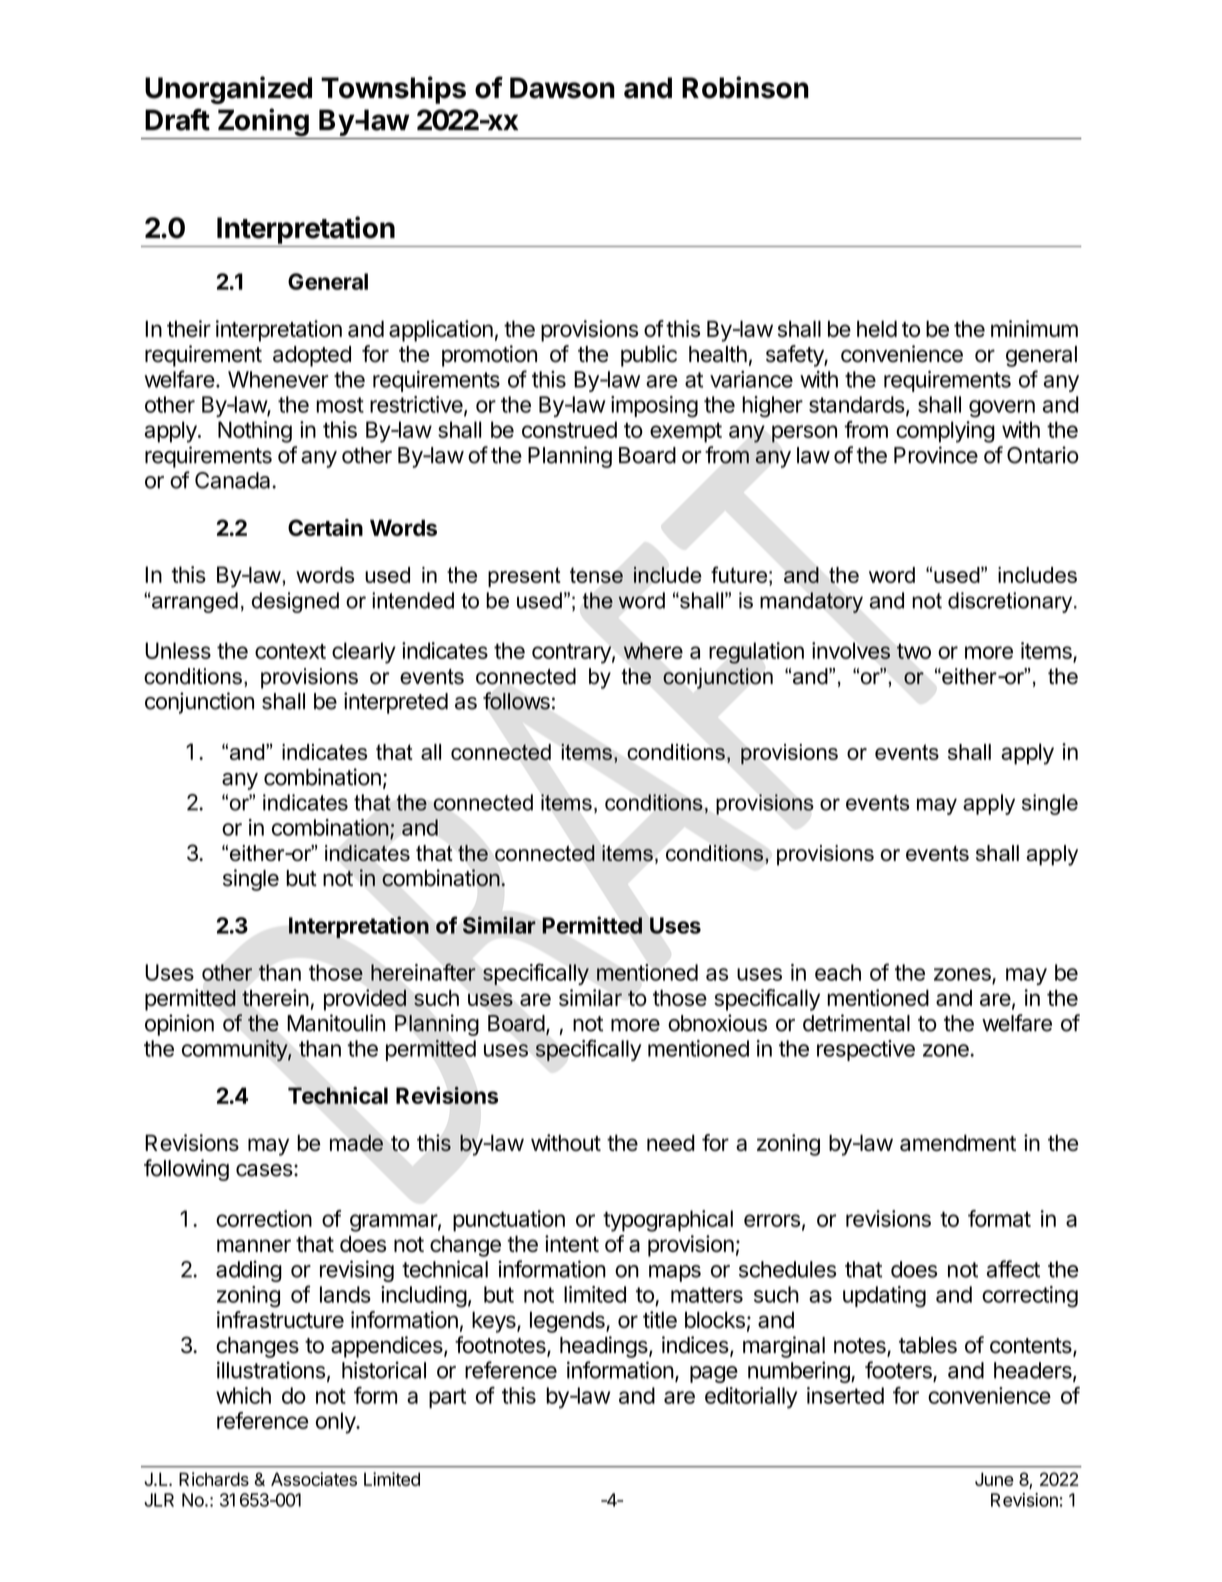 Image resolution: width=1222 pixels, height=1582 pixels. I want to click on tense, so click(596, 575).
